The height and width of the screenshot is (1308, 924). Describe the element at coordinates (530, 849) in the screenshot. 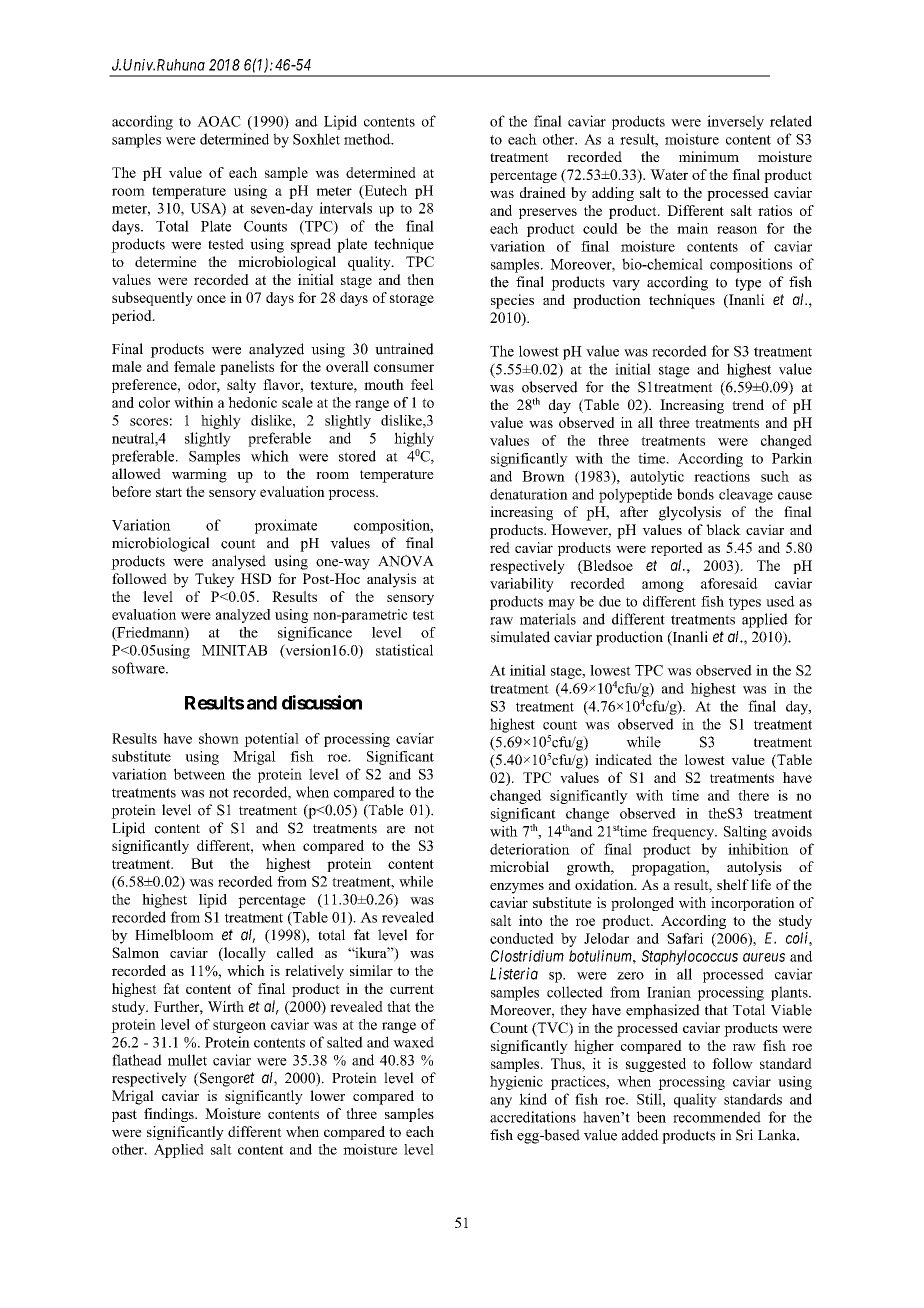

I see `deterioration` at that location.
